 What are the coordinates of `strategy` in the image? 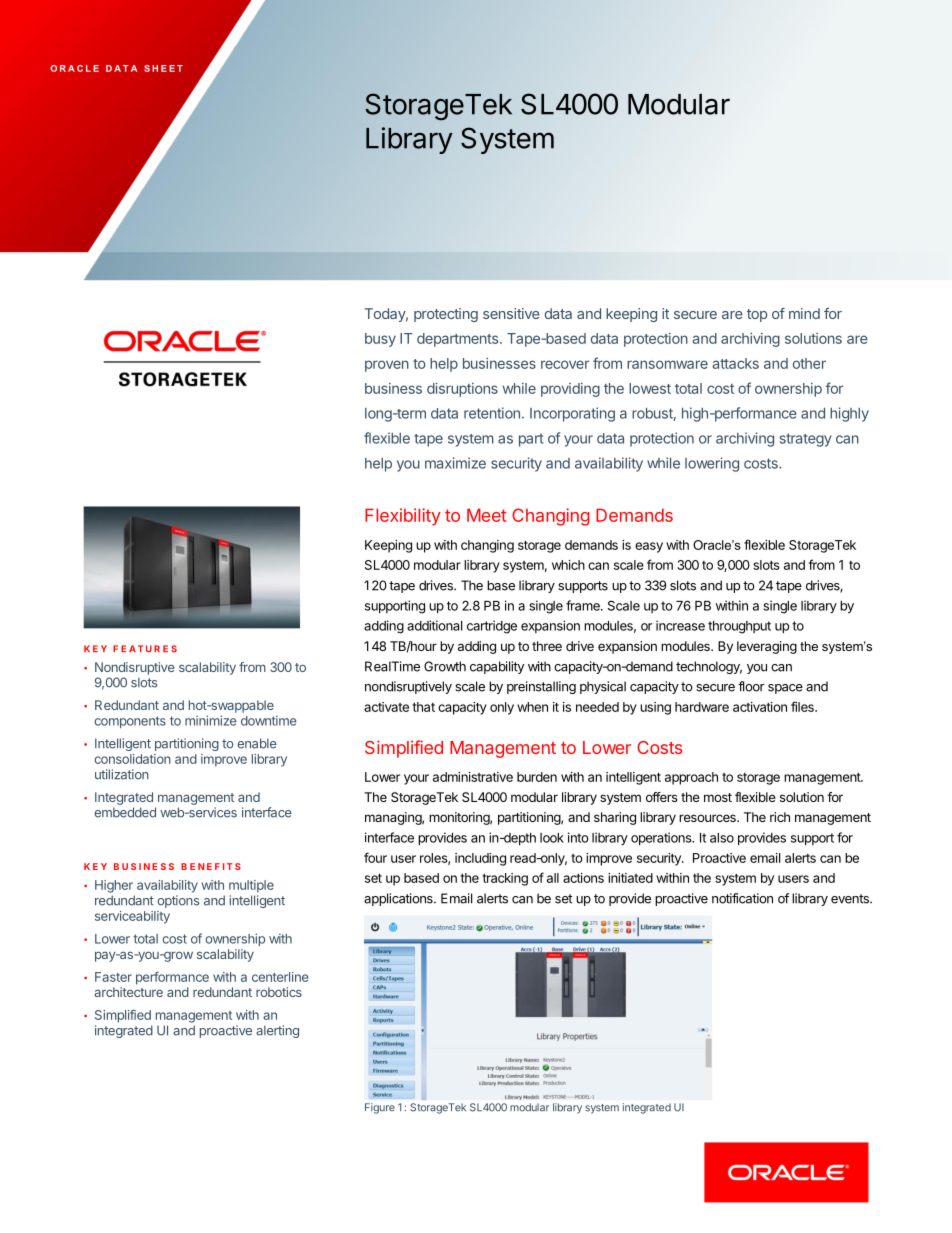 It's located at (806, 440).
